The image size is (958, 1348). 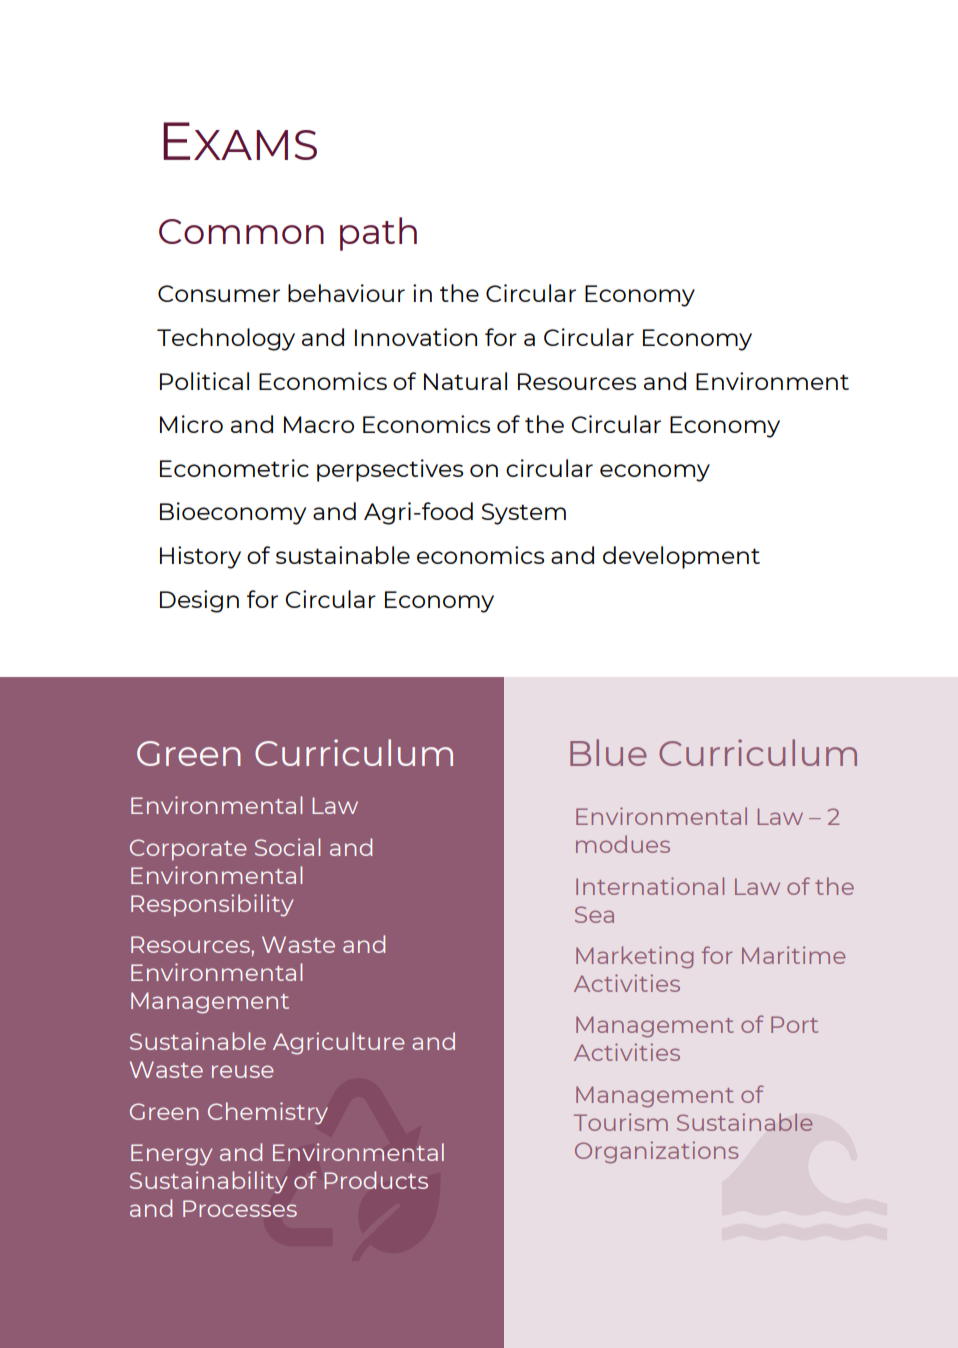 I want to click on development, so click(x=681, y=557).
